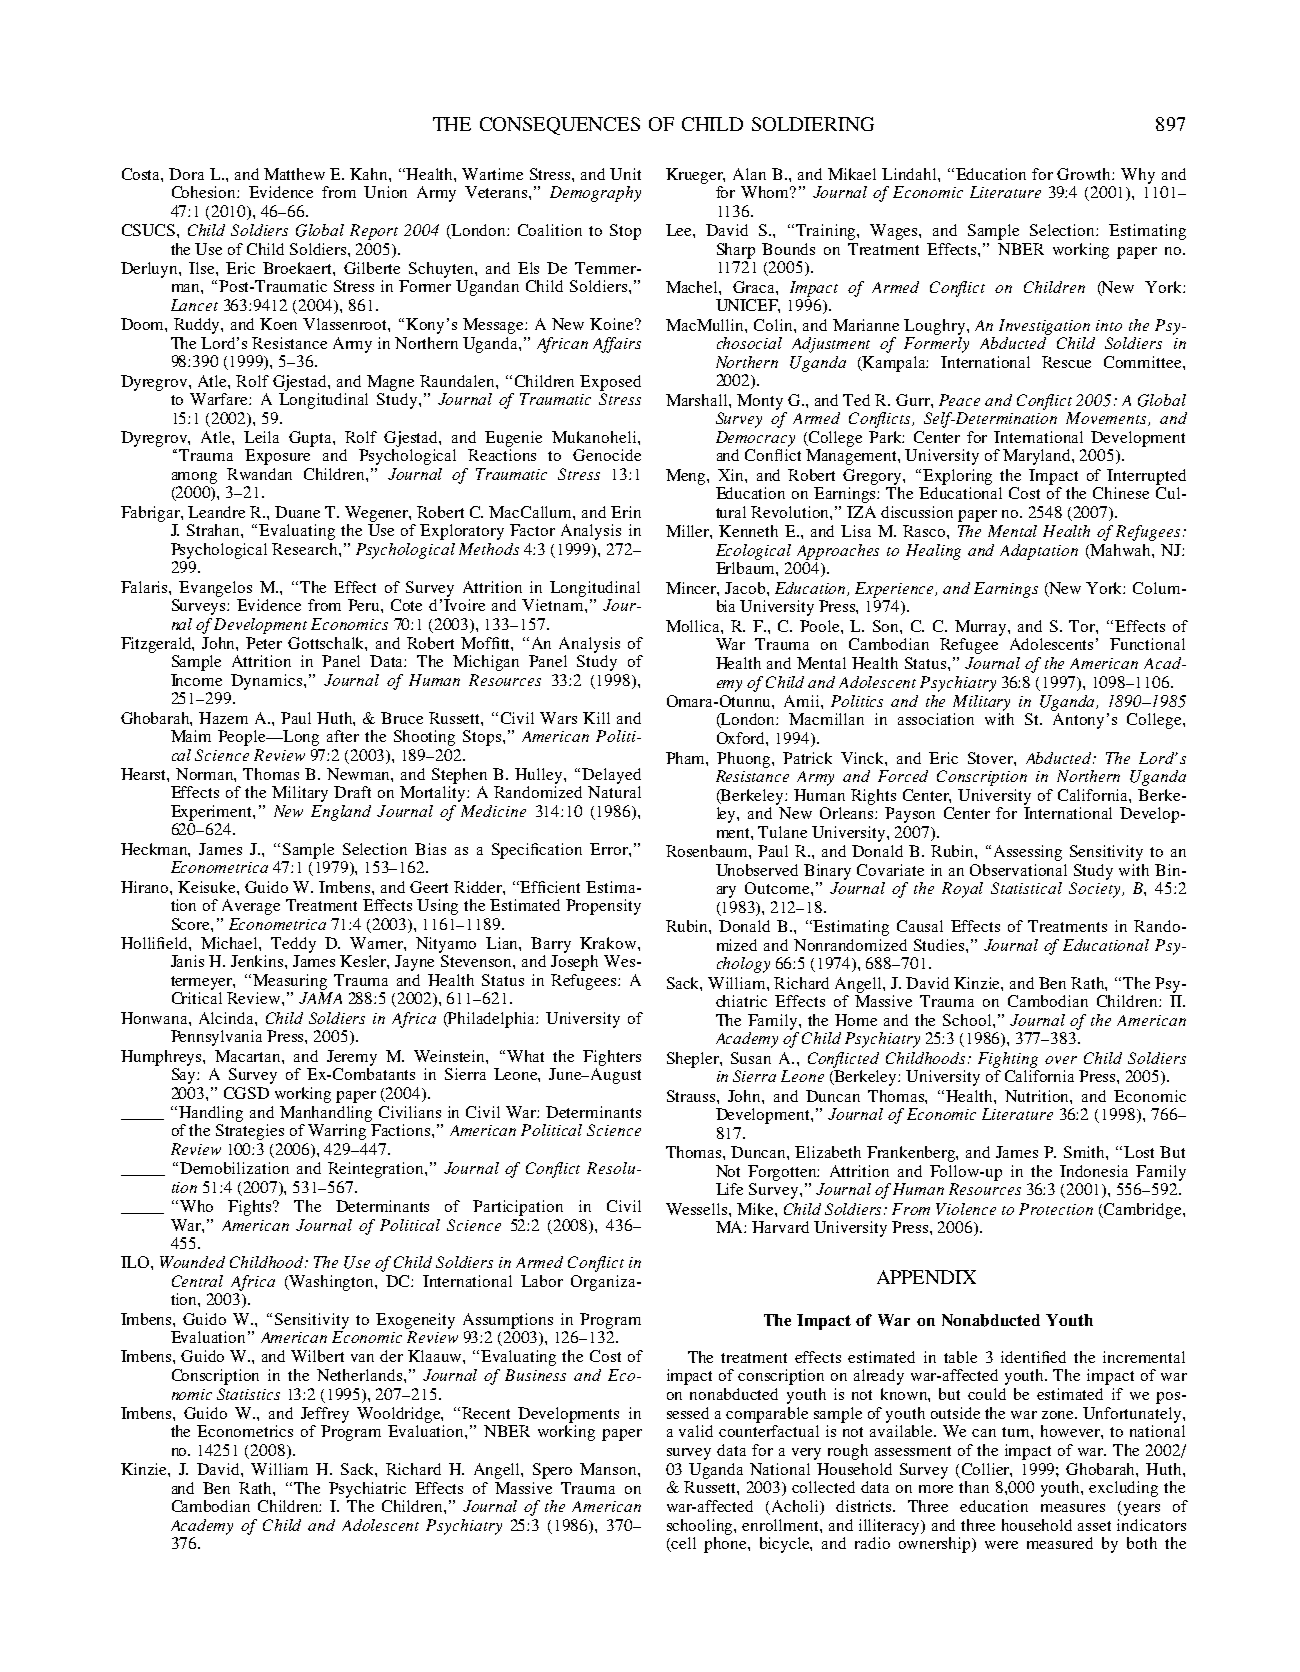 The height and width of the screenshot is (1672, 1300). I want to click on Strategies, so click(250, 1132).
